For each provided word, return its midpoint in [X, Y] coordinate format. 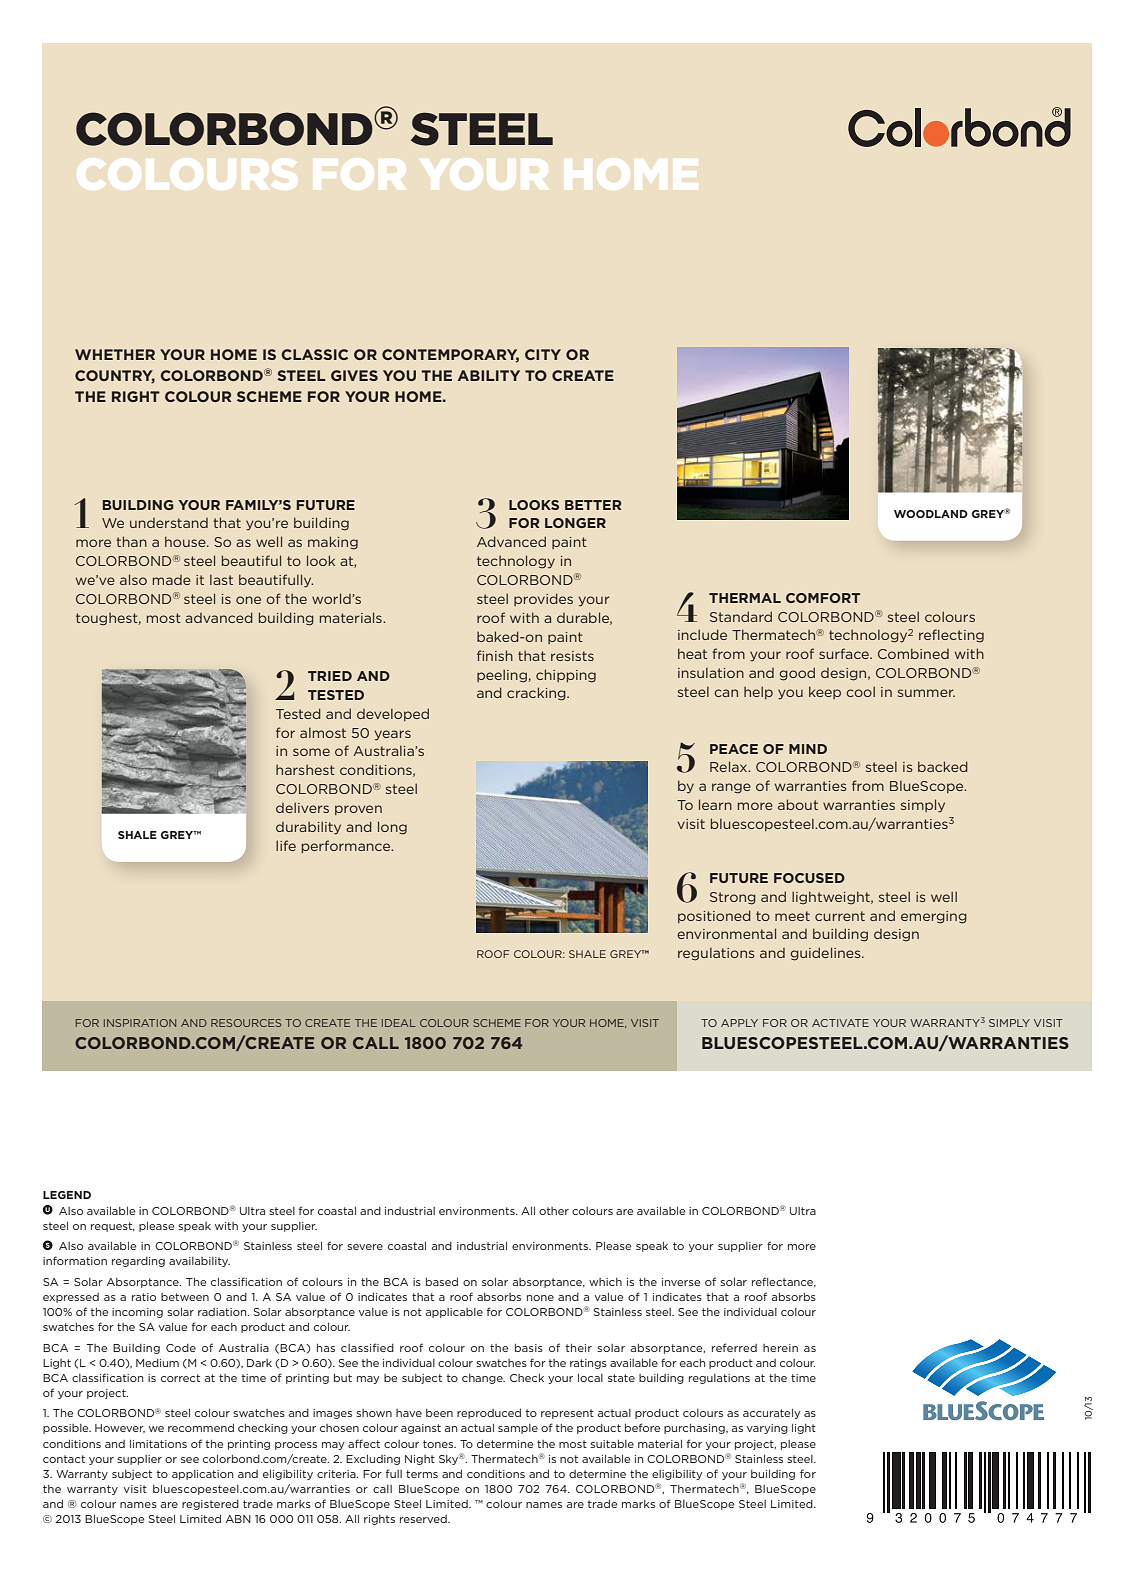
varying [767, 1429]
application [202, 1475]
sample [518, 1429]
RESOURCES [246, 1023]
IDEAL [399, 1023]
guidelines [827, 954]
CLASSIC [314, 354]
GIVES [354, 375]
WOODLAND [931, 514]
